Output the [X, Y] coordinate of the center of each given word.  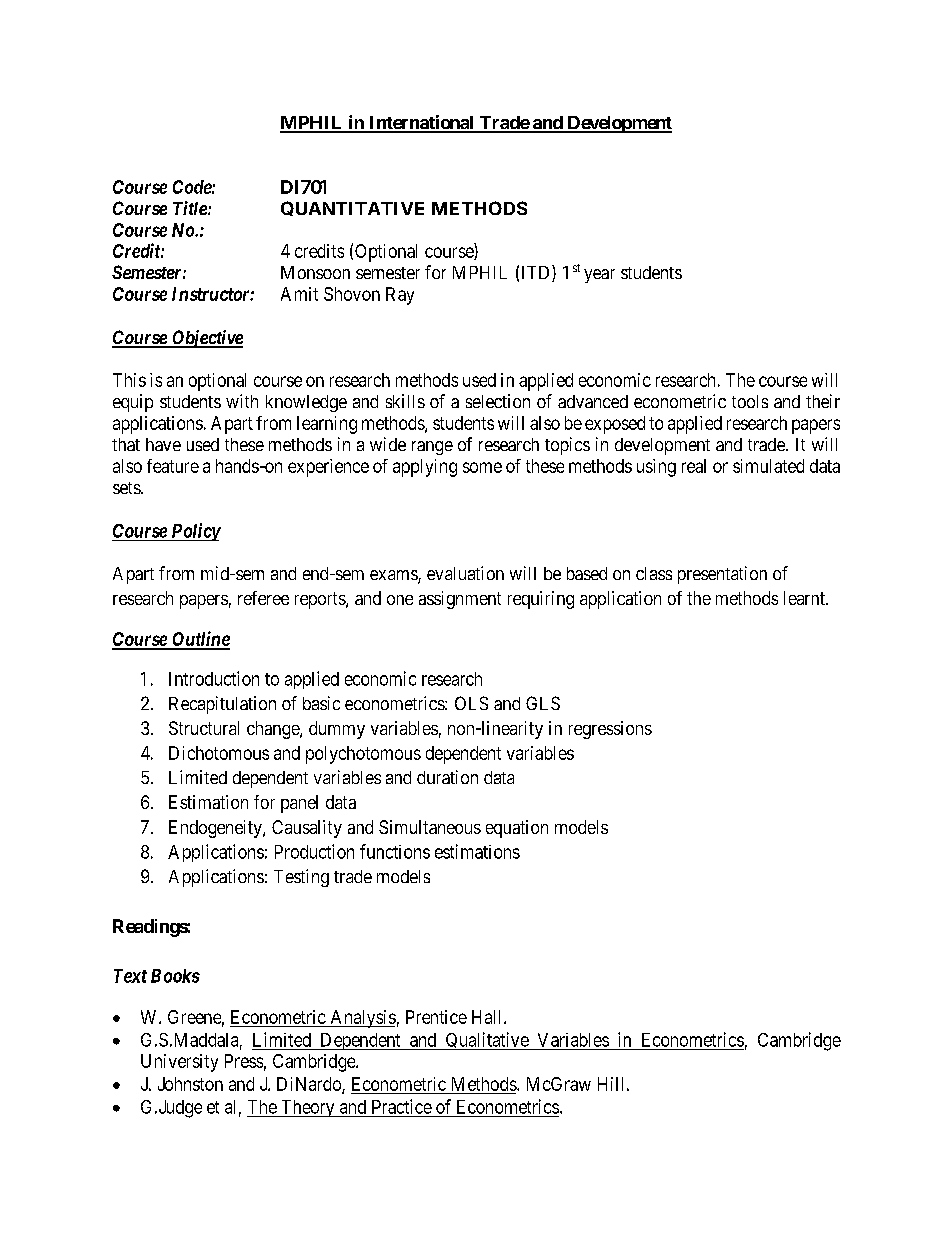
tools [750, 401]
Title [191, 208]
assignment [460, 600]
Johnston [190, 1084]
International [421, 123]
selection [498, 401]
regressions [610, 730]
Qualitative [487, 1041]
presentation [722, 575]
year [599, 276]
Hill [610, 1084]
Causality [307, 829]
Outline [200, 640]
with [242, 401]
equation [517, 829]
